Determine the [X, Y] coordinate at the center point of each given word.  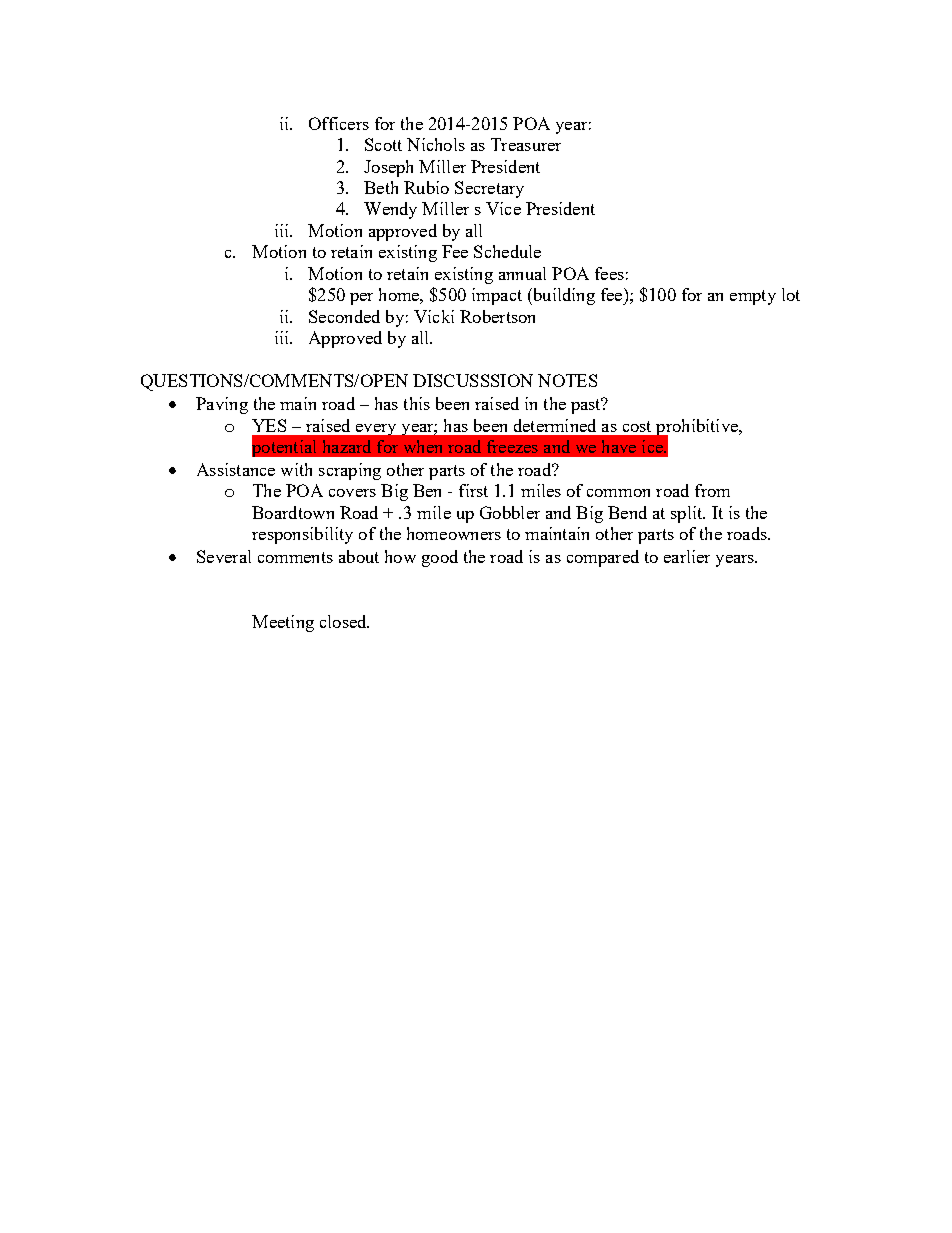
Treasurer [526, 144]
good [440, 558]
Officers [339, 123]
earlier [687, 556]
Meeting [283, 623]
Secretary [489, 189]
